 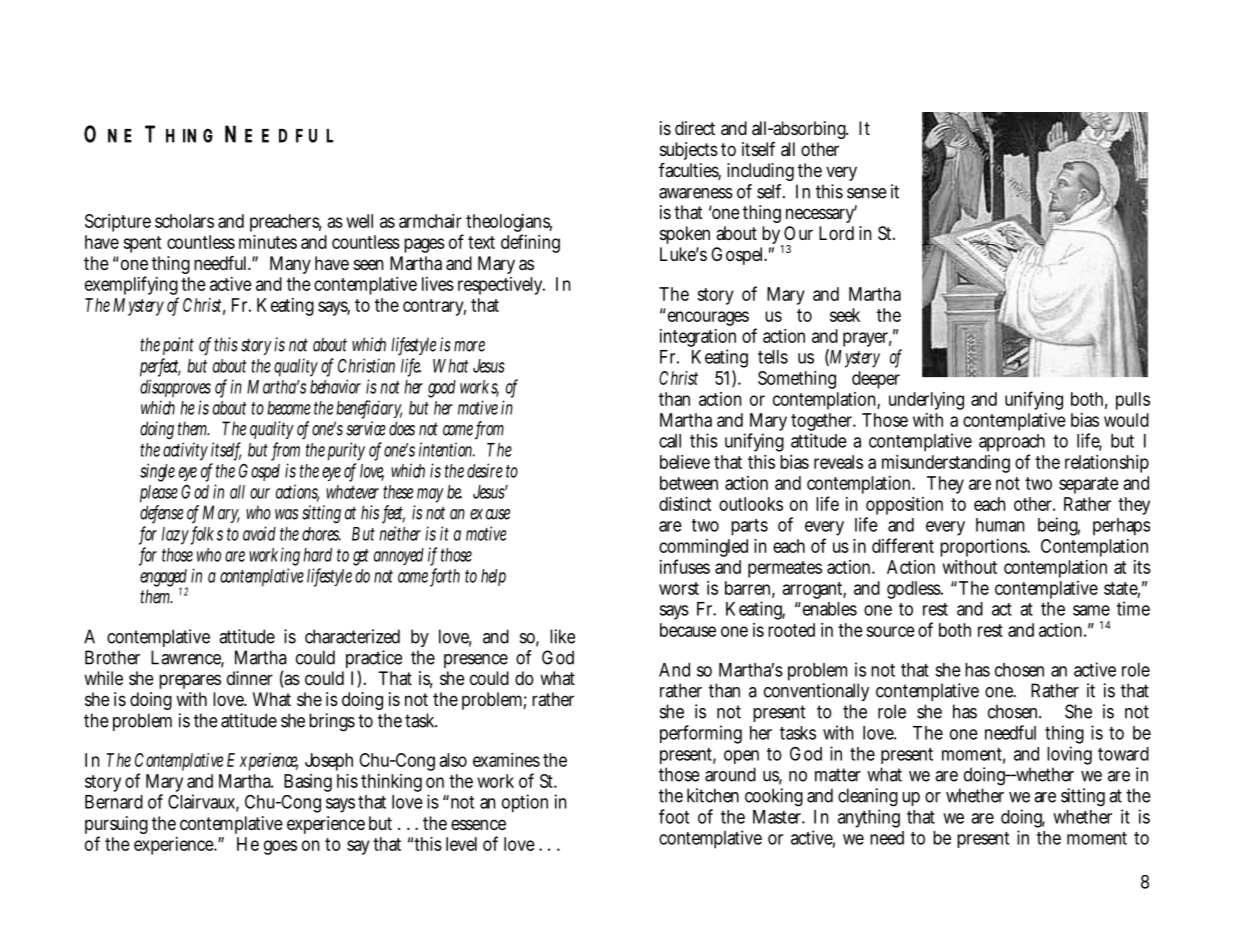 What do you see at coordinates (689, 483) in the page?
I see `between` at bounding box center [689, 483].
